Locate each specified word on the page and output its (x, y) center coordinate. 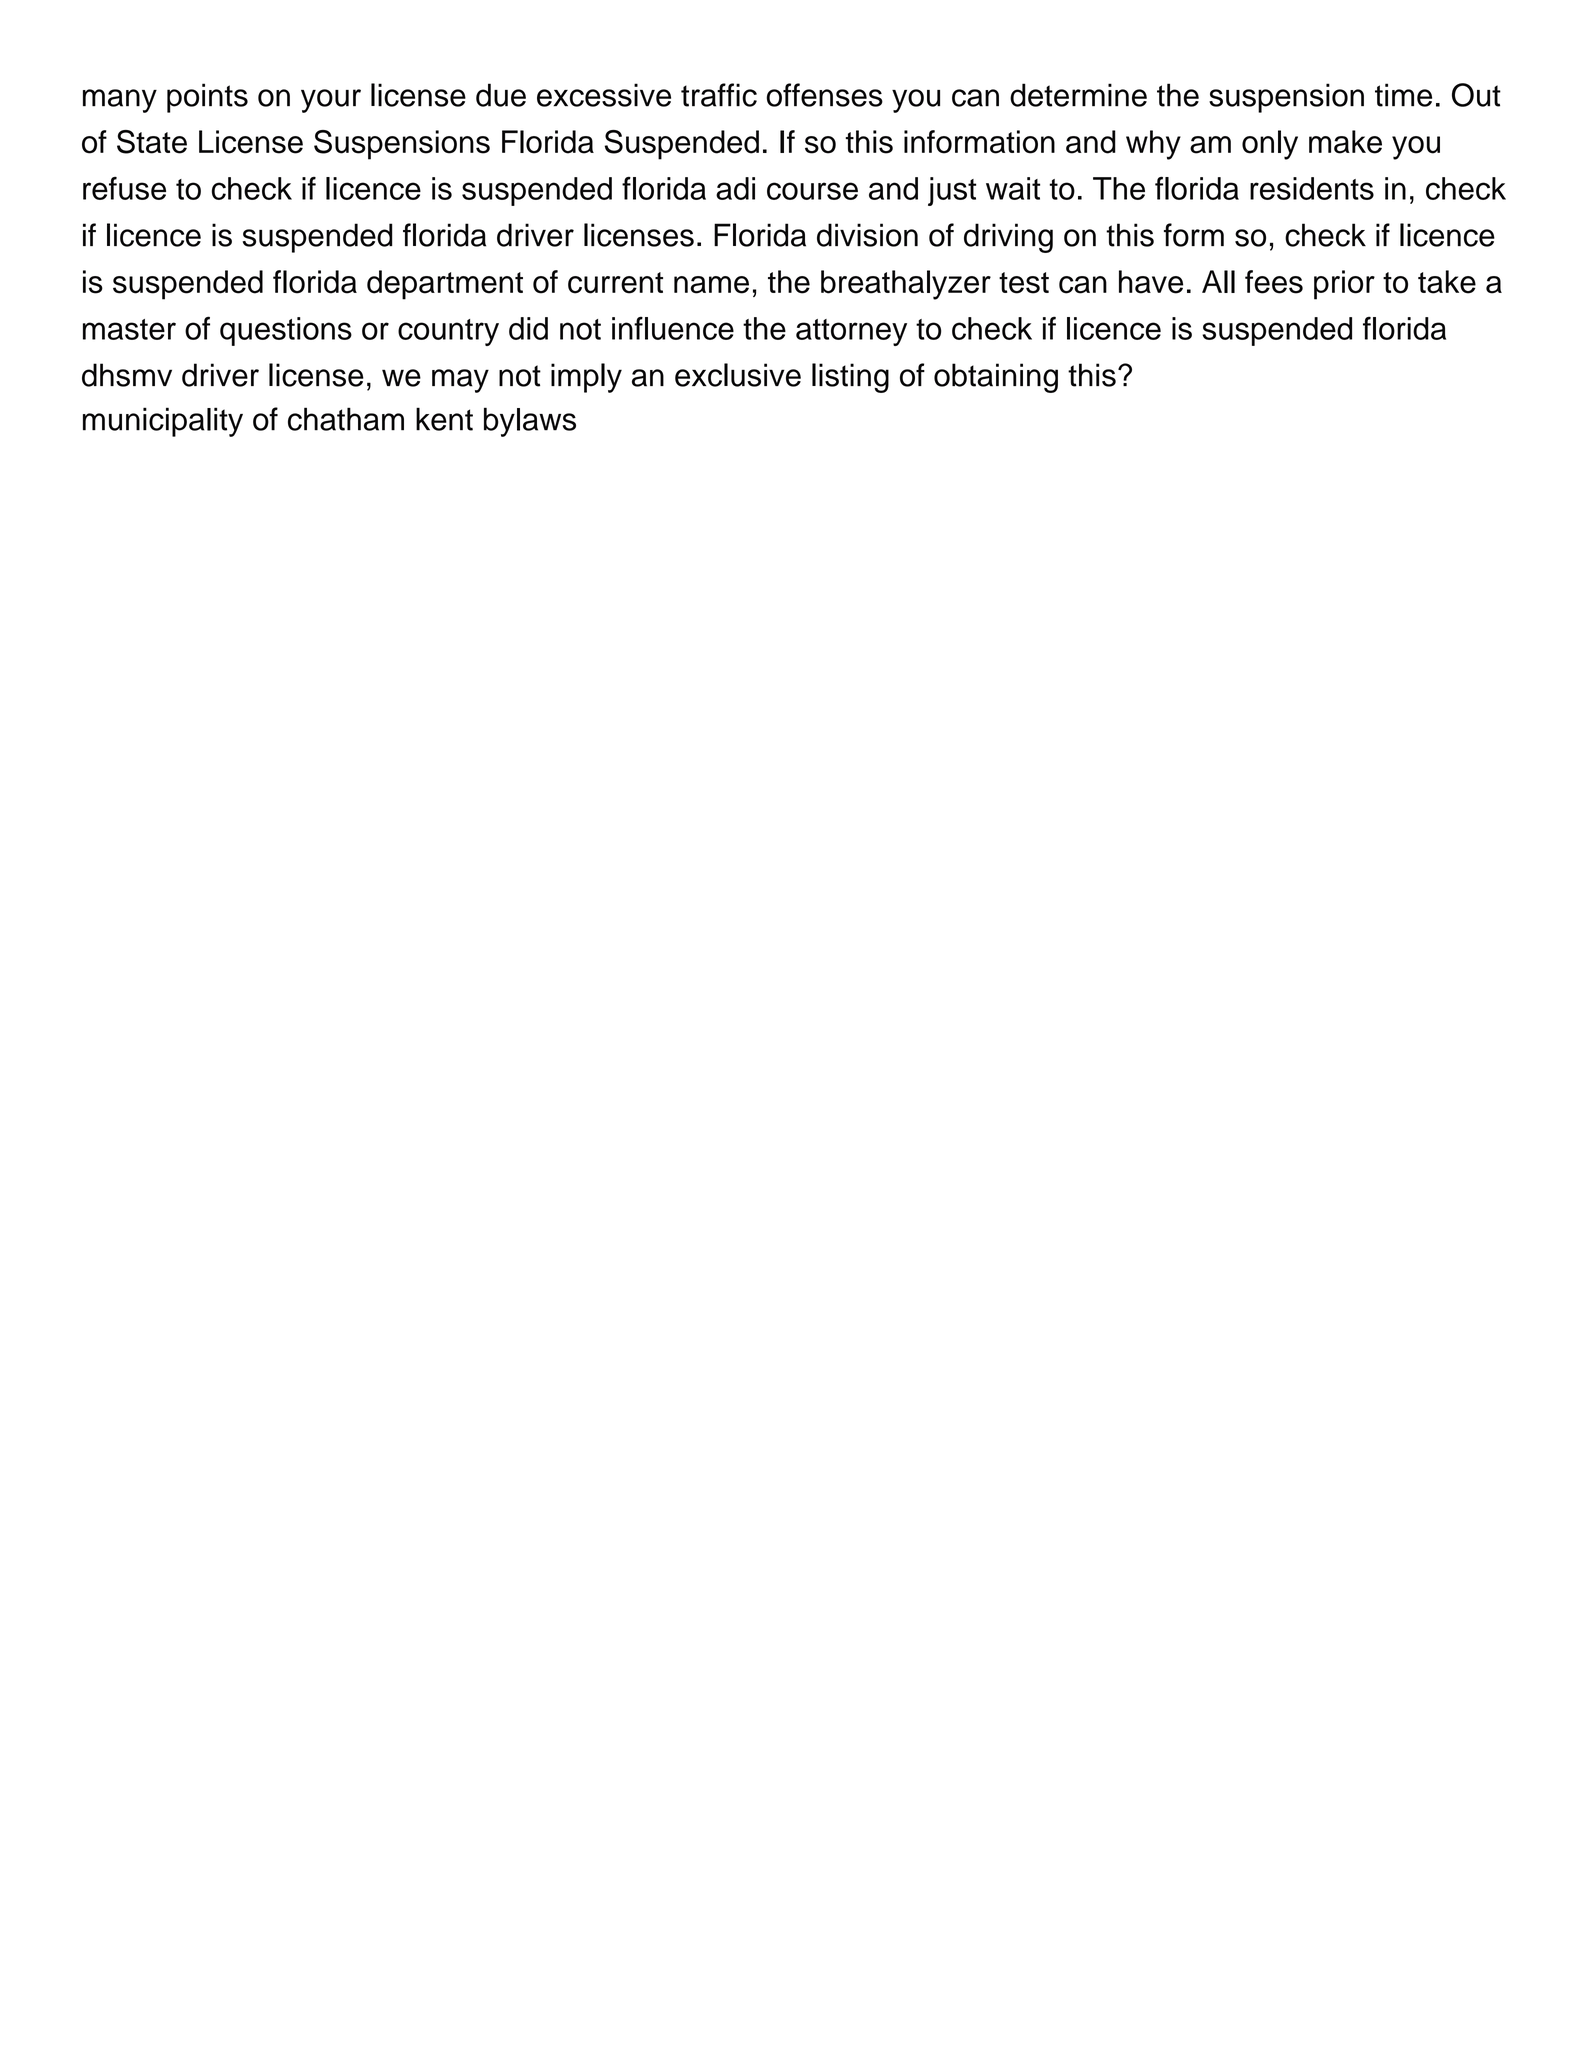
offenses (824, 95)
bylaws (530, 422)
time (1403, 95)
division (867, 235)
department (445, 285)
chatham (346, 419)
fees (1274, 282)
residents (1312, 188)
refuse (124, 188)
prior (1344, 285)
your (331, 101)
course (812, 191)
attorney (851, 332)
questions (286, 331)
